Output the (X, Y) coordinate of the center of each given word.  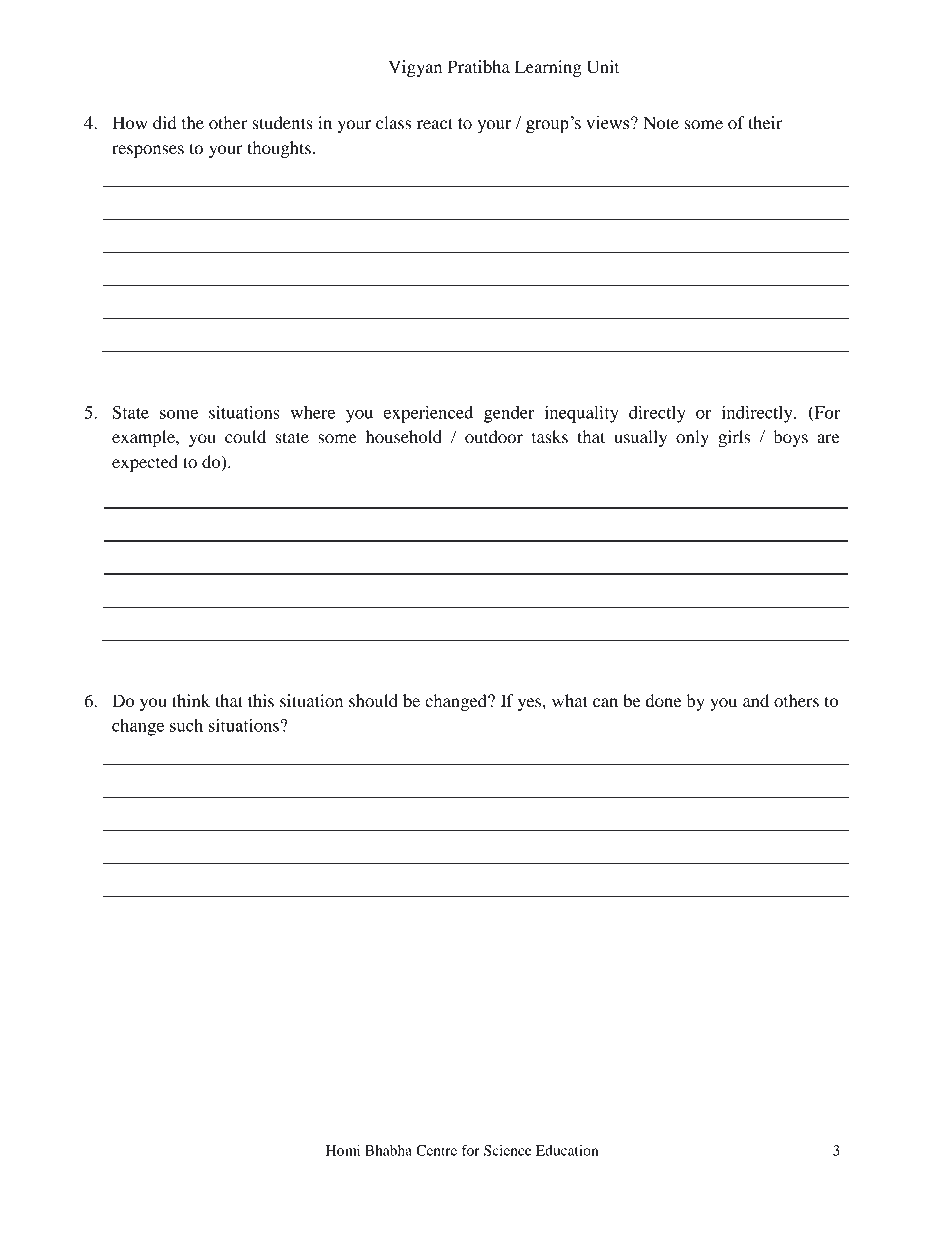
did (164, 122)
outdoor (494, 436)
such (186, 725)
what (570, 700)
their (765, 122)
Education (567, 1150)
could (245, 436)
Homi (343, 1150)
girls (734, 438)
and (756, 700)
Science (508, 1150)
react (435, 123)
